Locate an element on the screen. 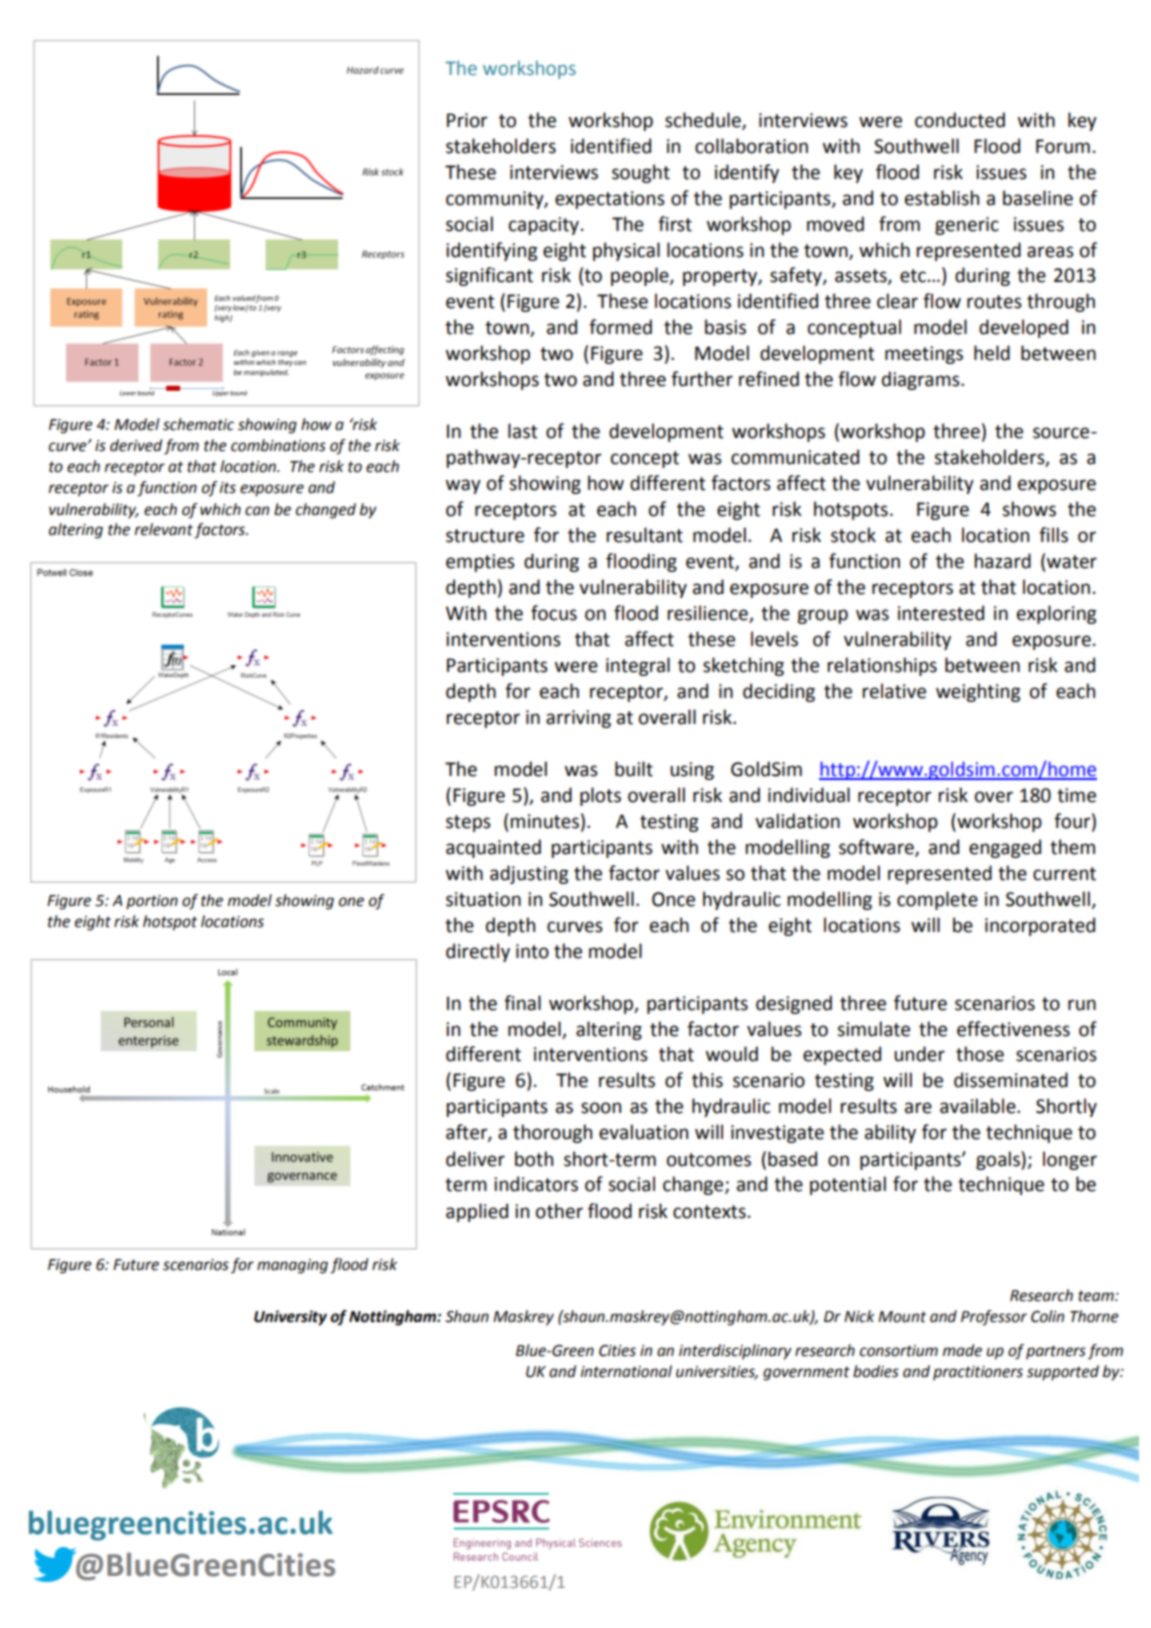 Image resolution: width=1151 pixels, height=1628 pixels. soon is located at coordinates (601, 1108).
